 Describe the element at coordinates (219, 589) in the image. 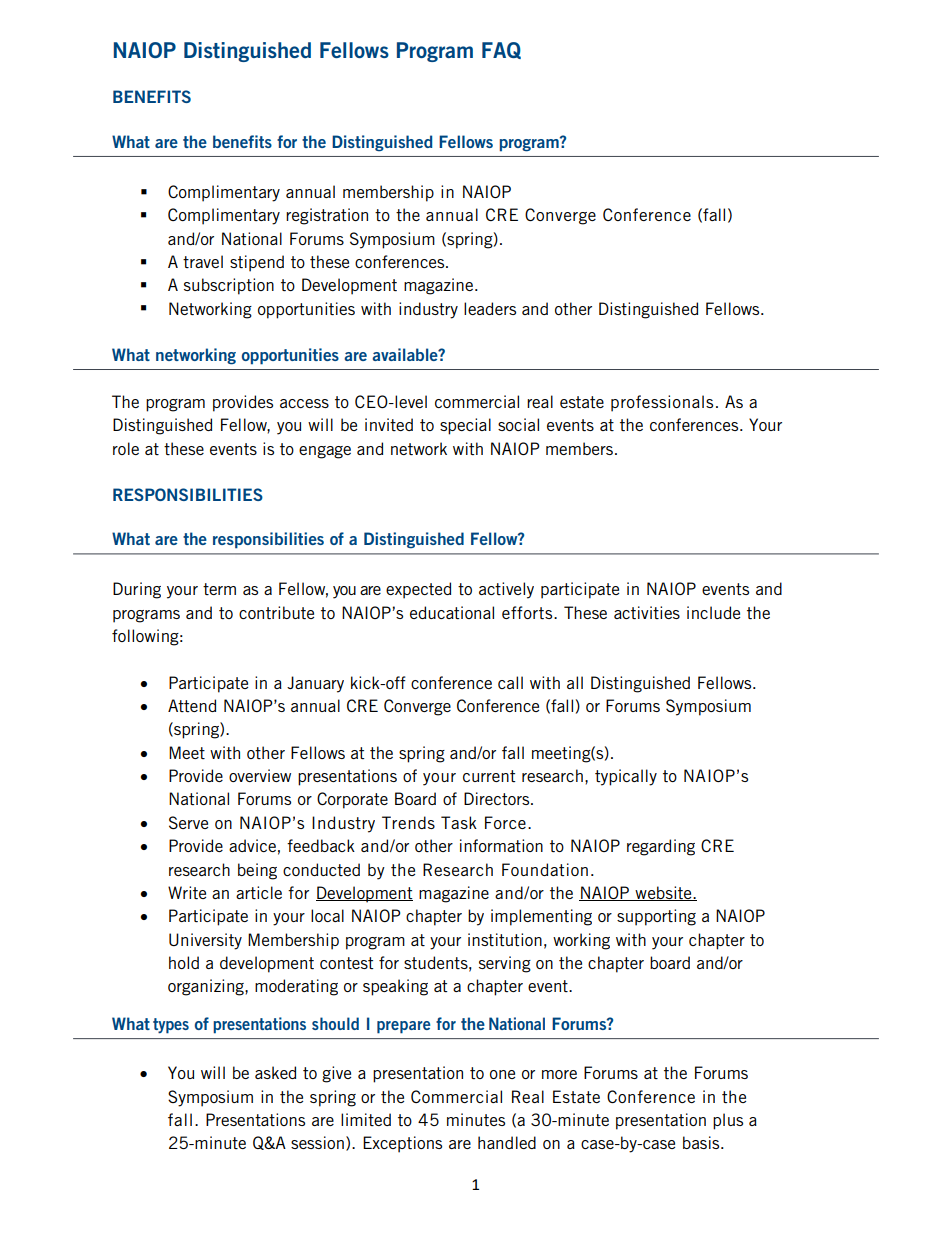

I see `term` at that location.
